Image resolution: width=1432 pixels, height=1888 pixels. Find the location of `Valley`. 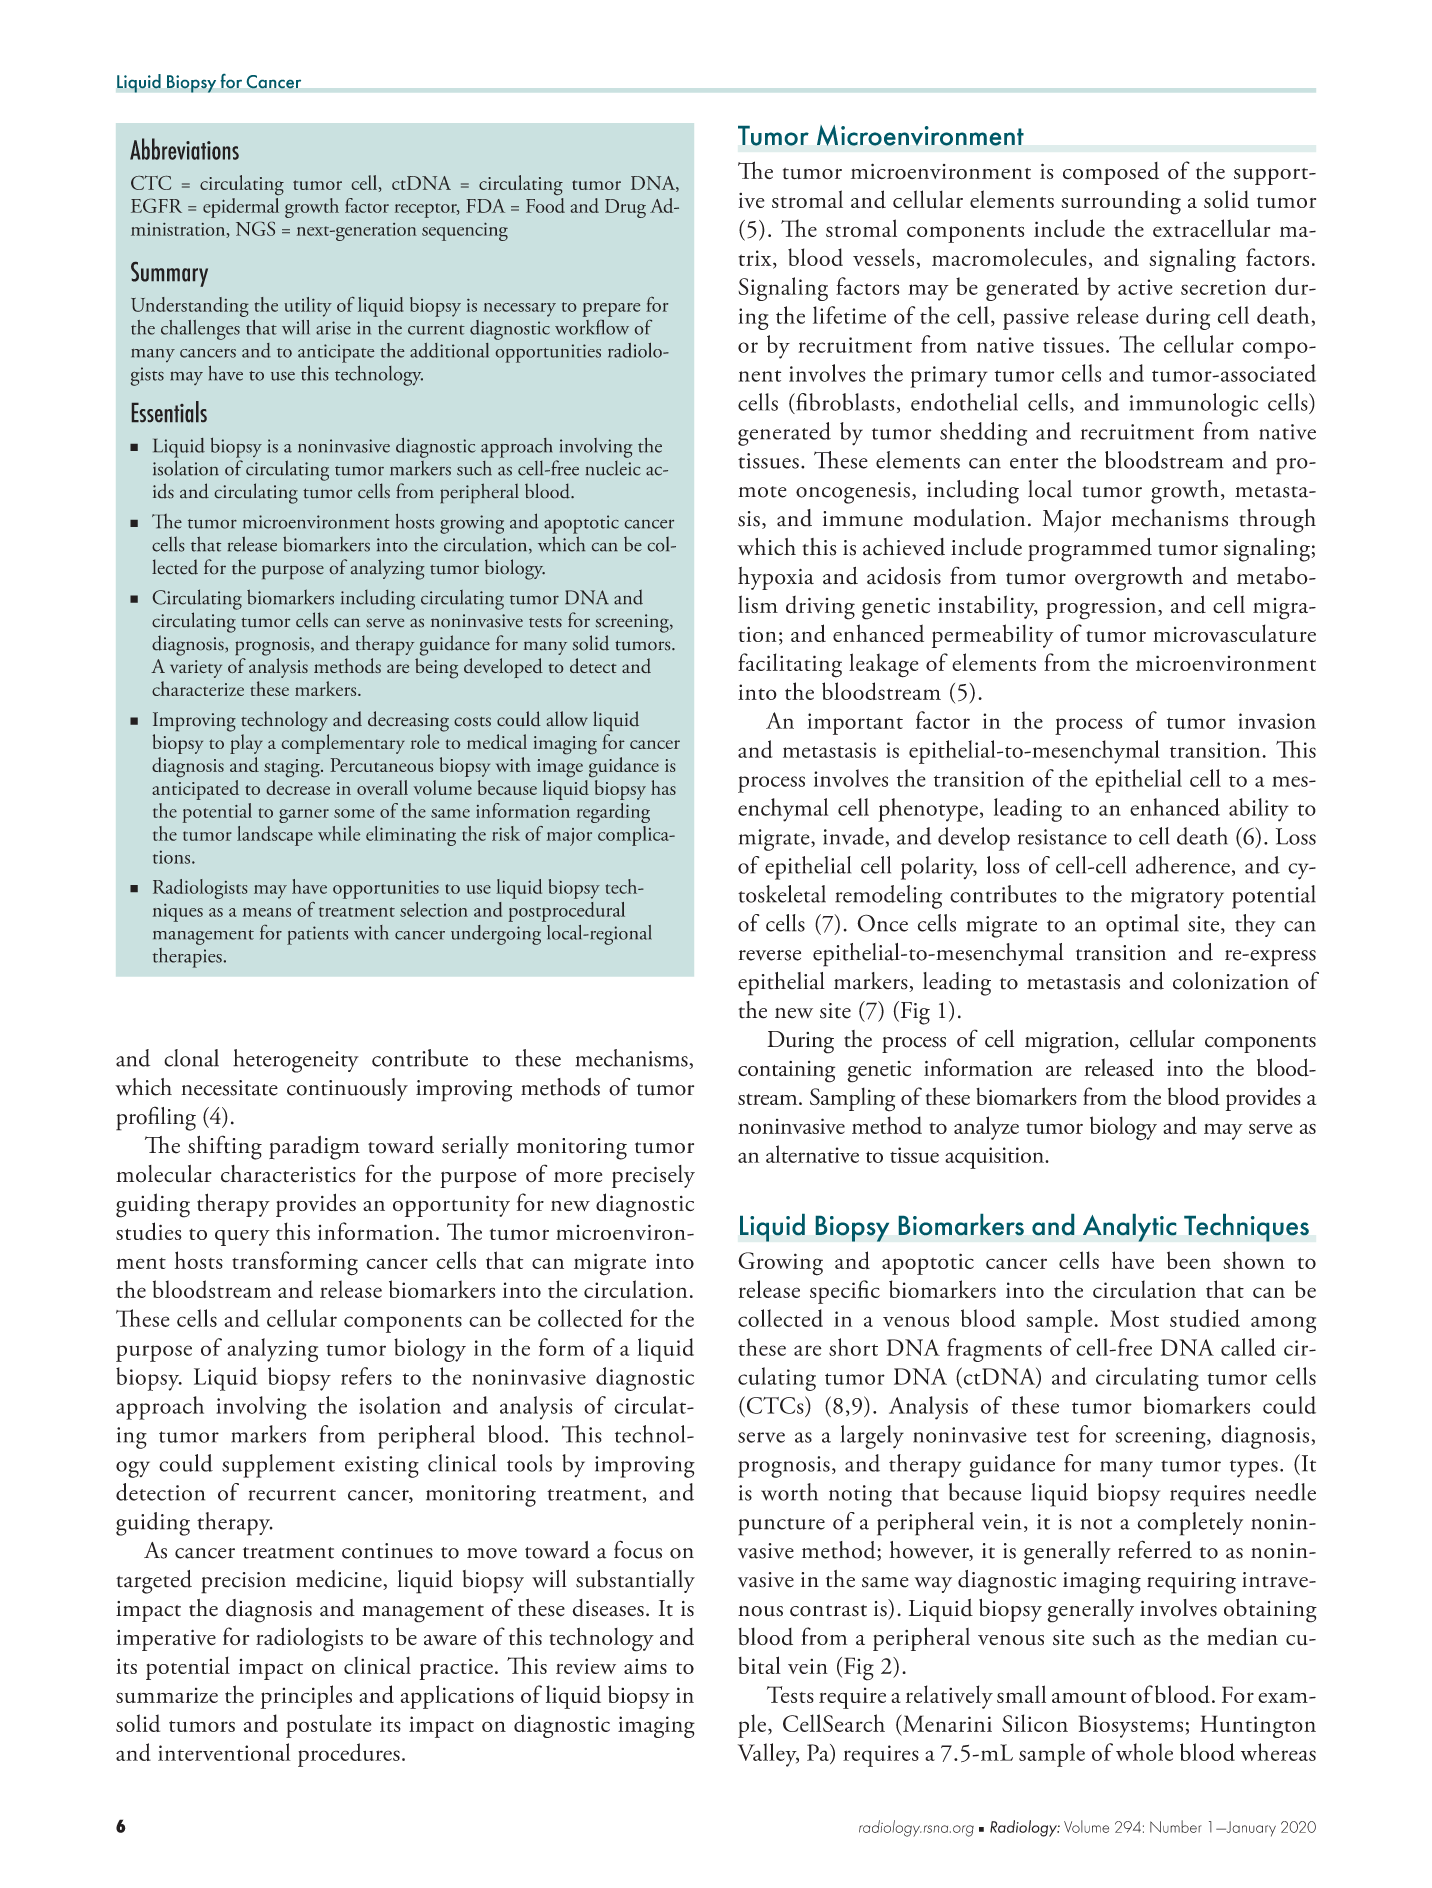

Valley is located at coordinates (768, 1755).
